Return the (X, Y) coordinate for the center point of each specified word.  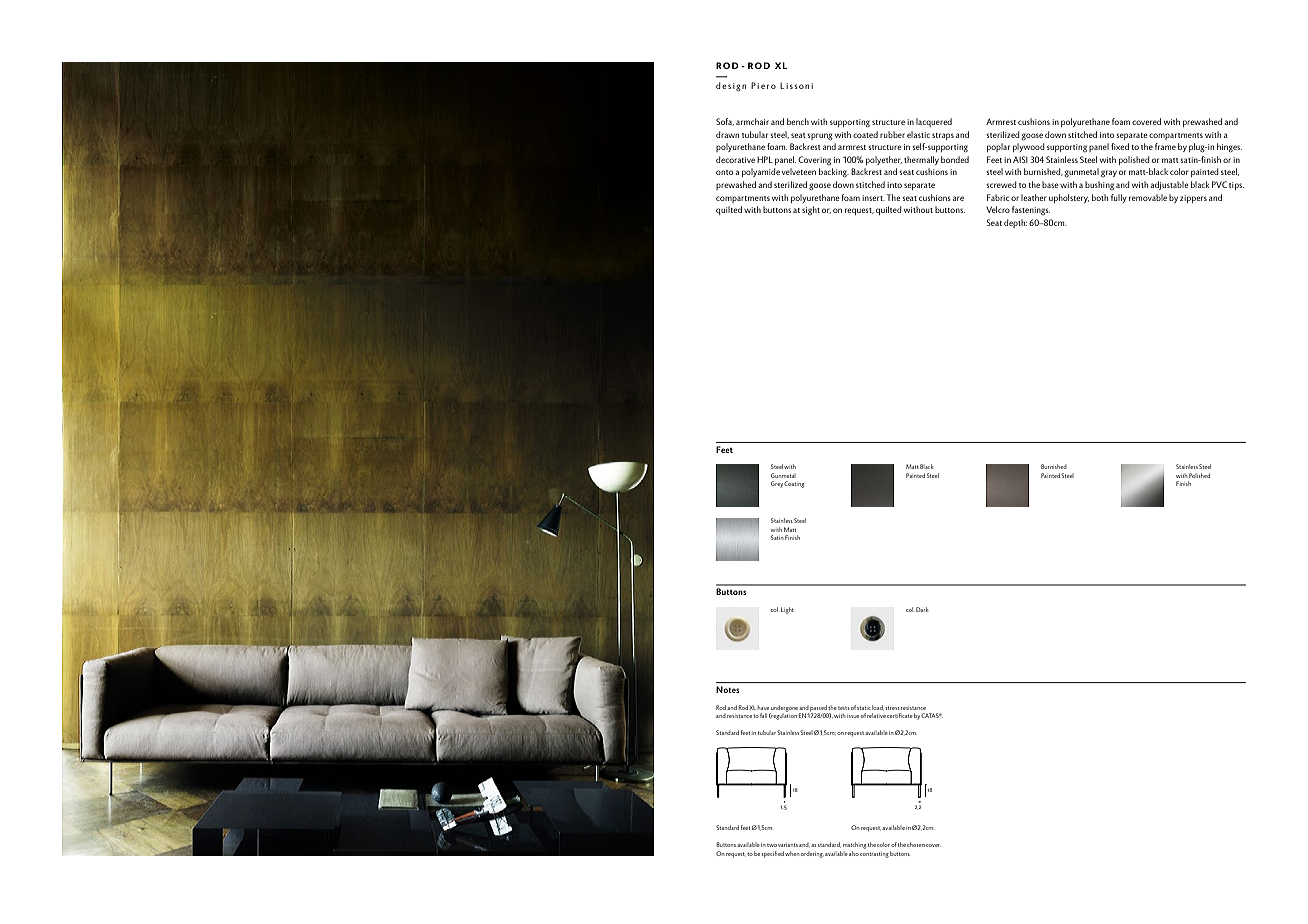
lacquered (934, 122)
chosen (916, 844)
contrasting (874, 855)
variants (788, 845)
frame (1165, 146)
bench (798, 121)
